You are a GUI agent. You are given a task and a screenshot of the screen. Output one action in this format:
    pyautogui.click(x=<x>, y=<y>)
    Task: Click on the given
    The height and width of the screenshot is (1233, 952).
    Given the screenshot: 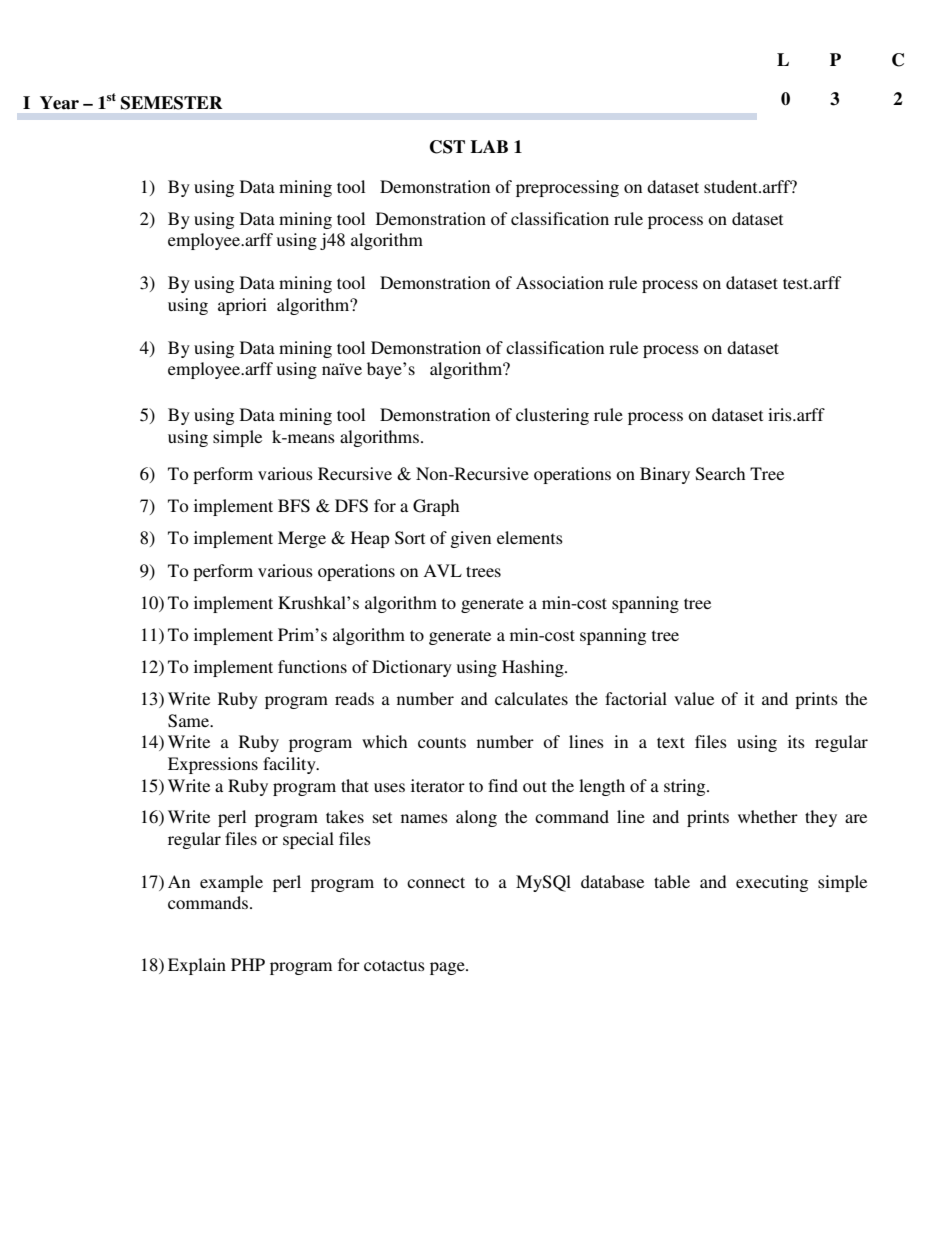 What is the action you would take?
    pyautogui.click(x=471, y=539)
